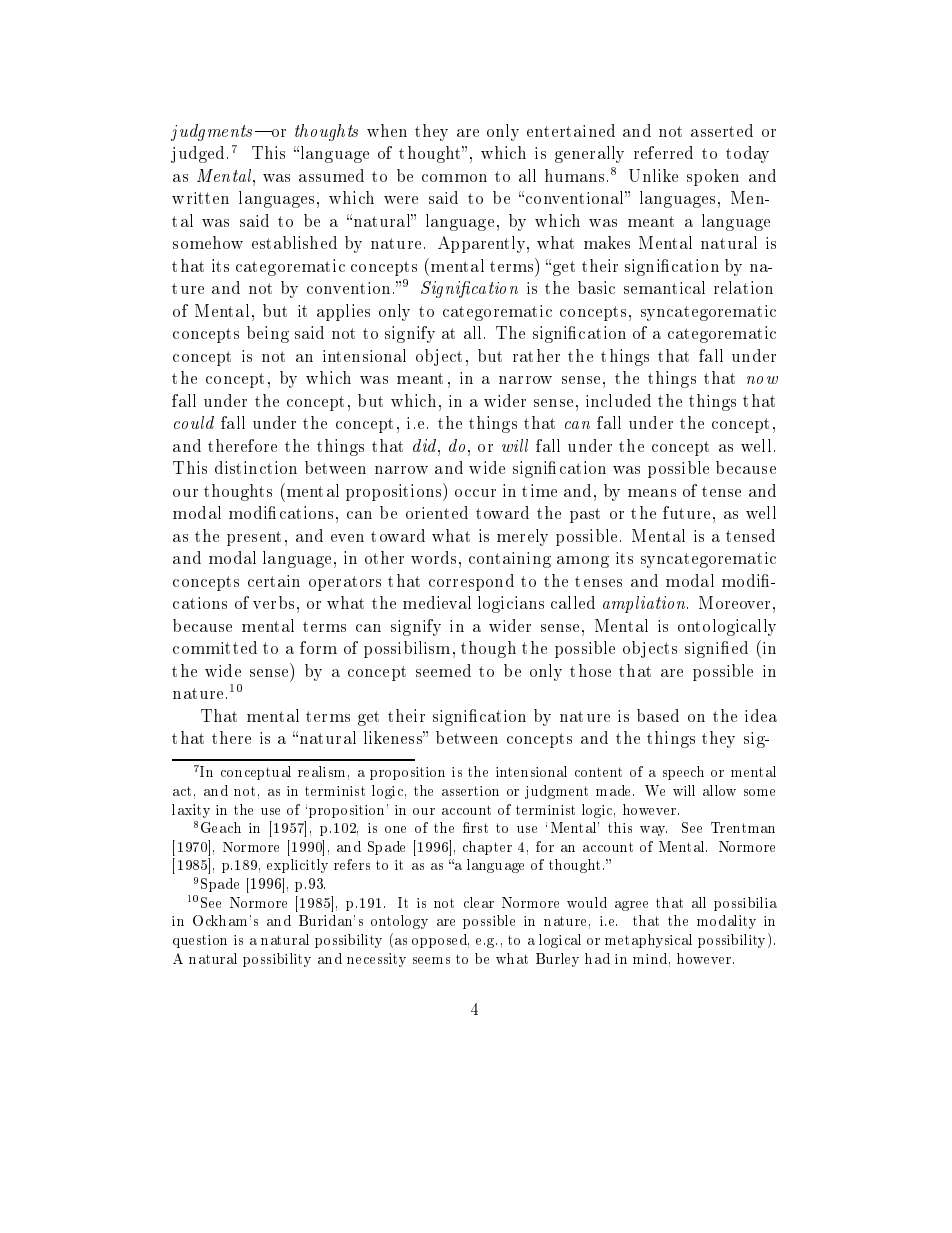 This screenshot has width=952, height=1233. I want to click on rather, so click(536, 355).
